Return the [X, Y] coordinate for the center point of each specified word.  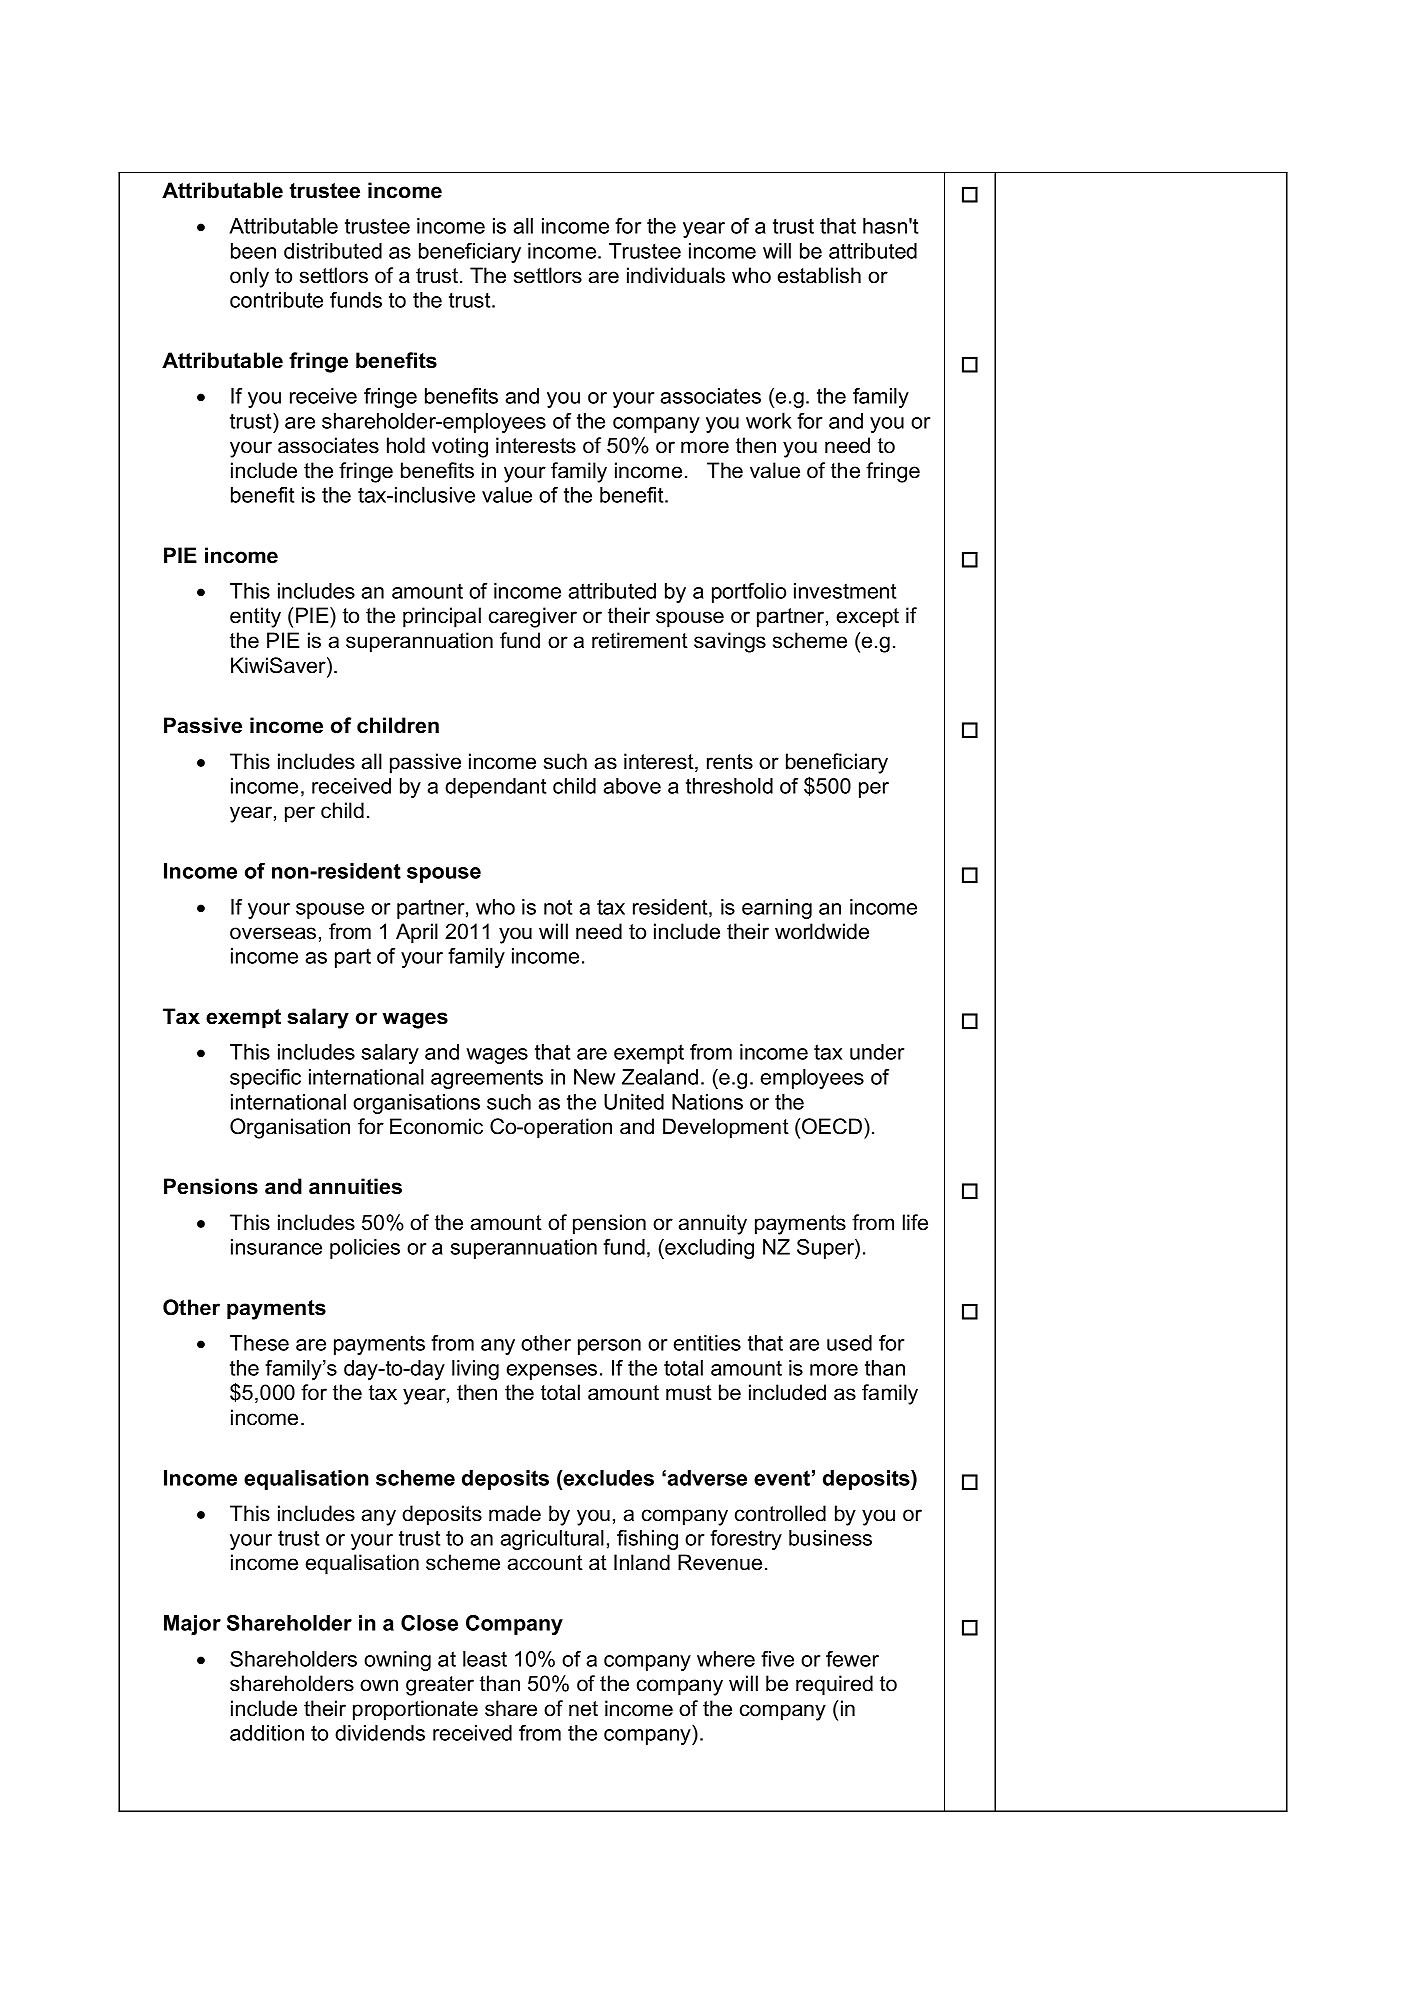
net [583, 1709]
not [558, 907]
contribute [276, 300]
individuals [676, 275]
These [259, 1343]
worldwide [822, 931]
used [849, 1343]
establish [819, 275]
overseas [273, 933]
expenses [552, 1372]
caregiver [533, 617]
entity [255, 617]
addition [267, 1733]
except [867, 618]
